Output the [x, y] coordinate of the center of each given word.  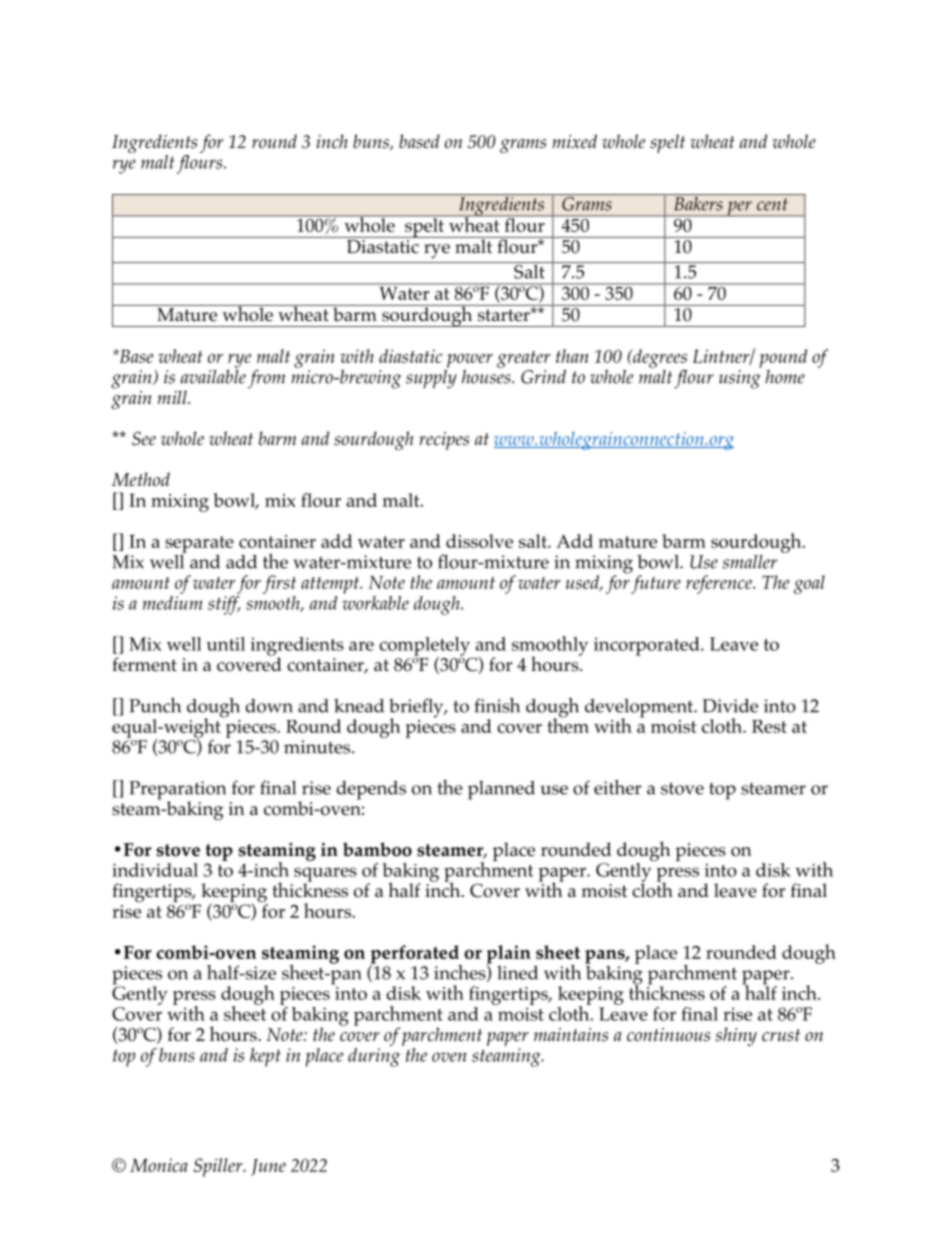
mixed [574, 141]
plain [509, 955]
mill [173, 397]
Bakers [698, 202]
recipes [444, 441]
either [617, 787]
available [213, 375]
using [740, 379]
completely [424, 647]
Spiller [219, 1167]
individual [155, 870]
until [226, 644]
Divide [730, 706]
